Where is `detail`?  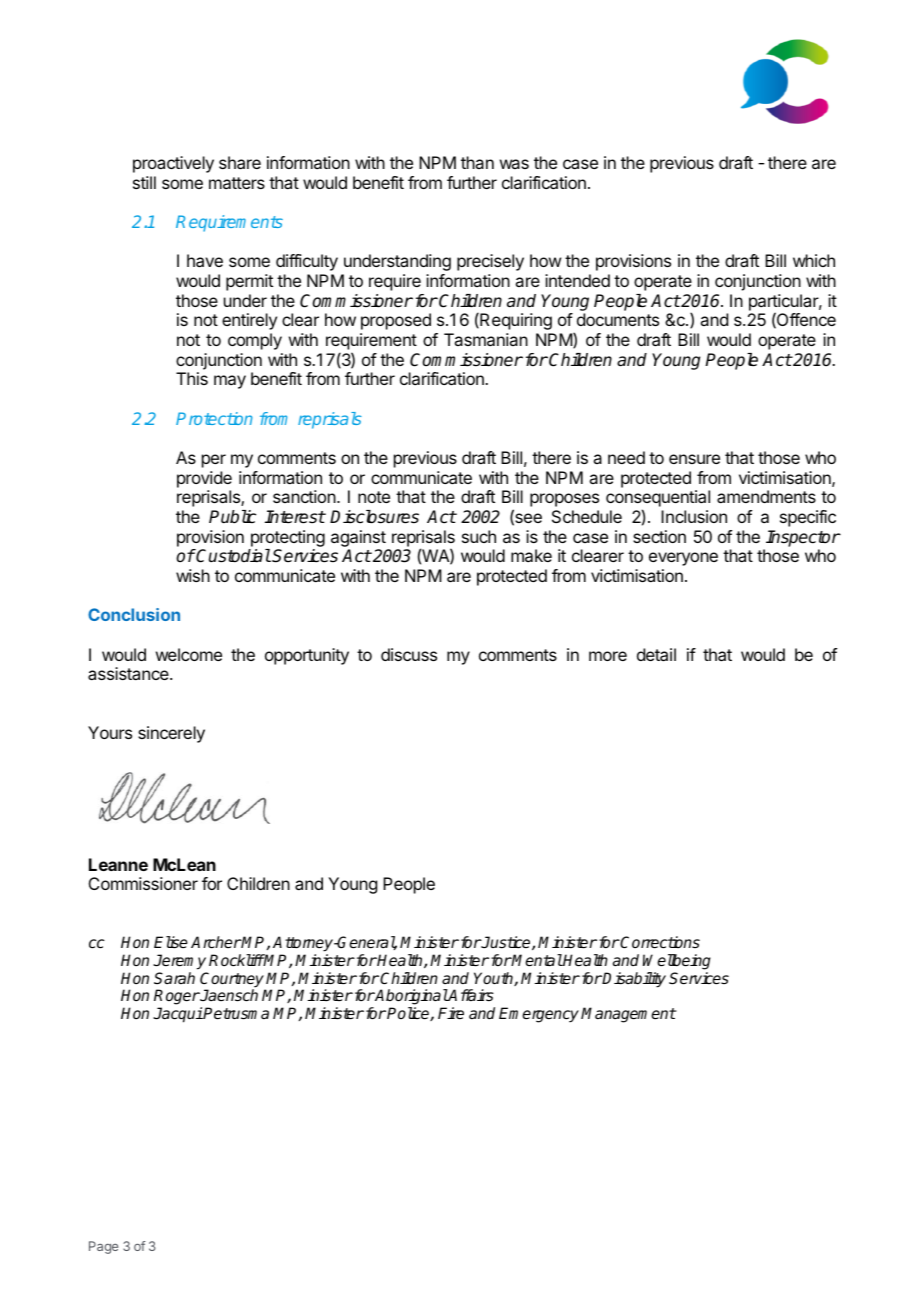
detail is located at coordinates (656, 654).
